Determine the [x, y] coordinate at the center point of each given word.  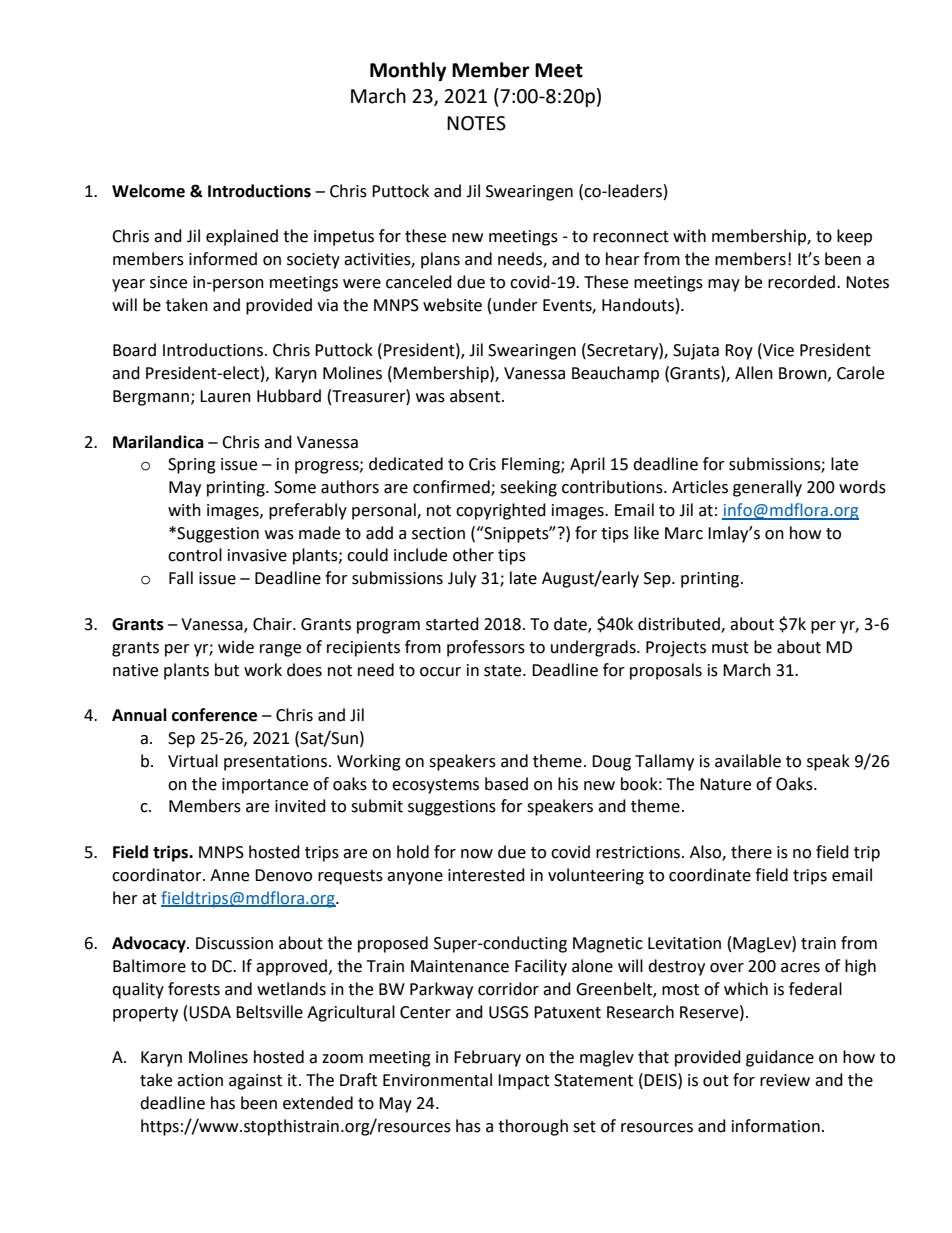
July [462, 579]
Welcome [148, 191]
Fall [181, 578]
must [730, 648]
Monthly [408, 71]
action [200, 1080]
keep [854, 237]
